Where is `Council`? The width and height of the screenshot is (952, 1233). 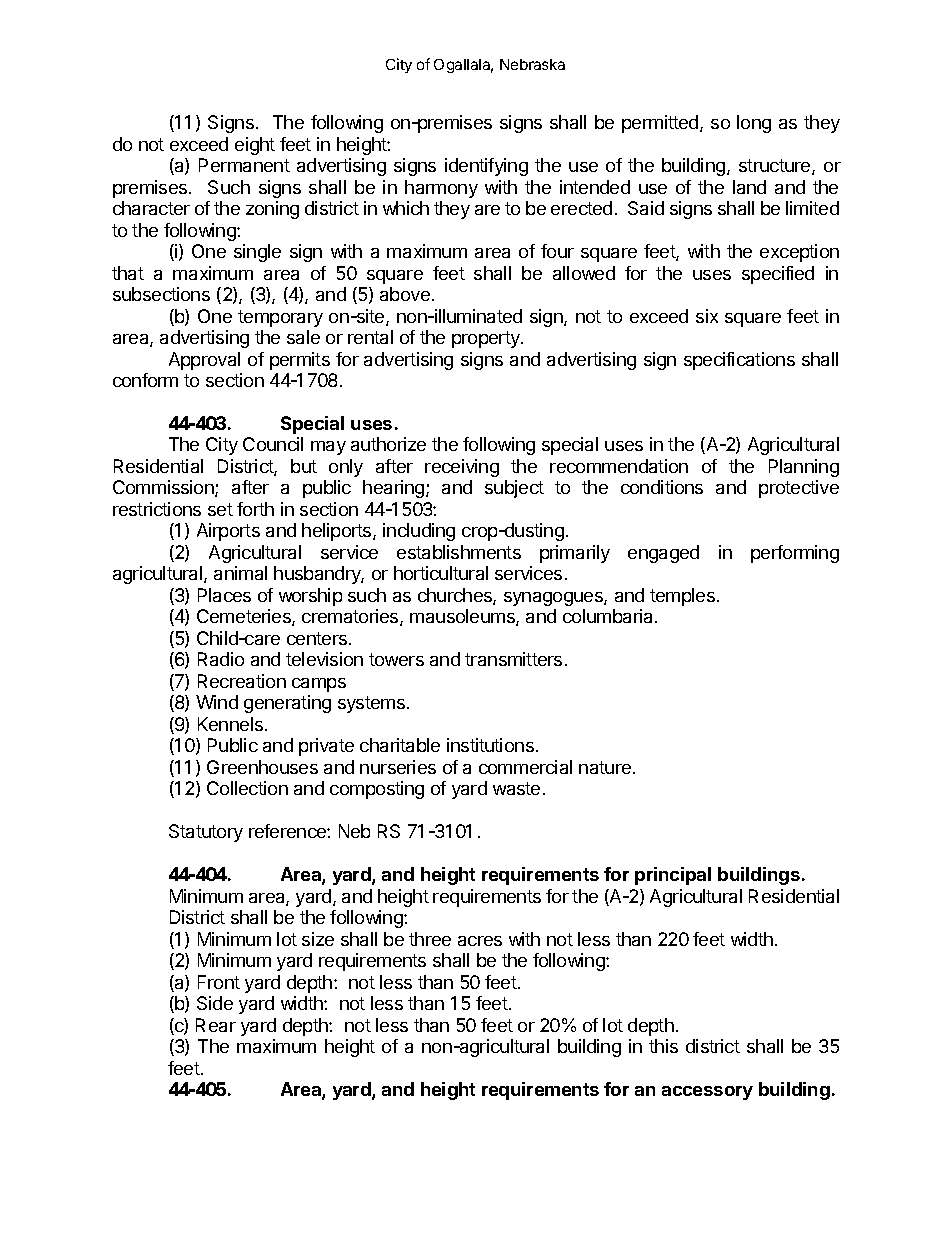
Council is located at coordinates (273, 444).
